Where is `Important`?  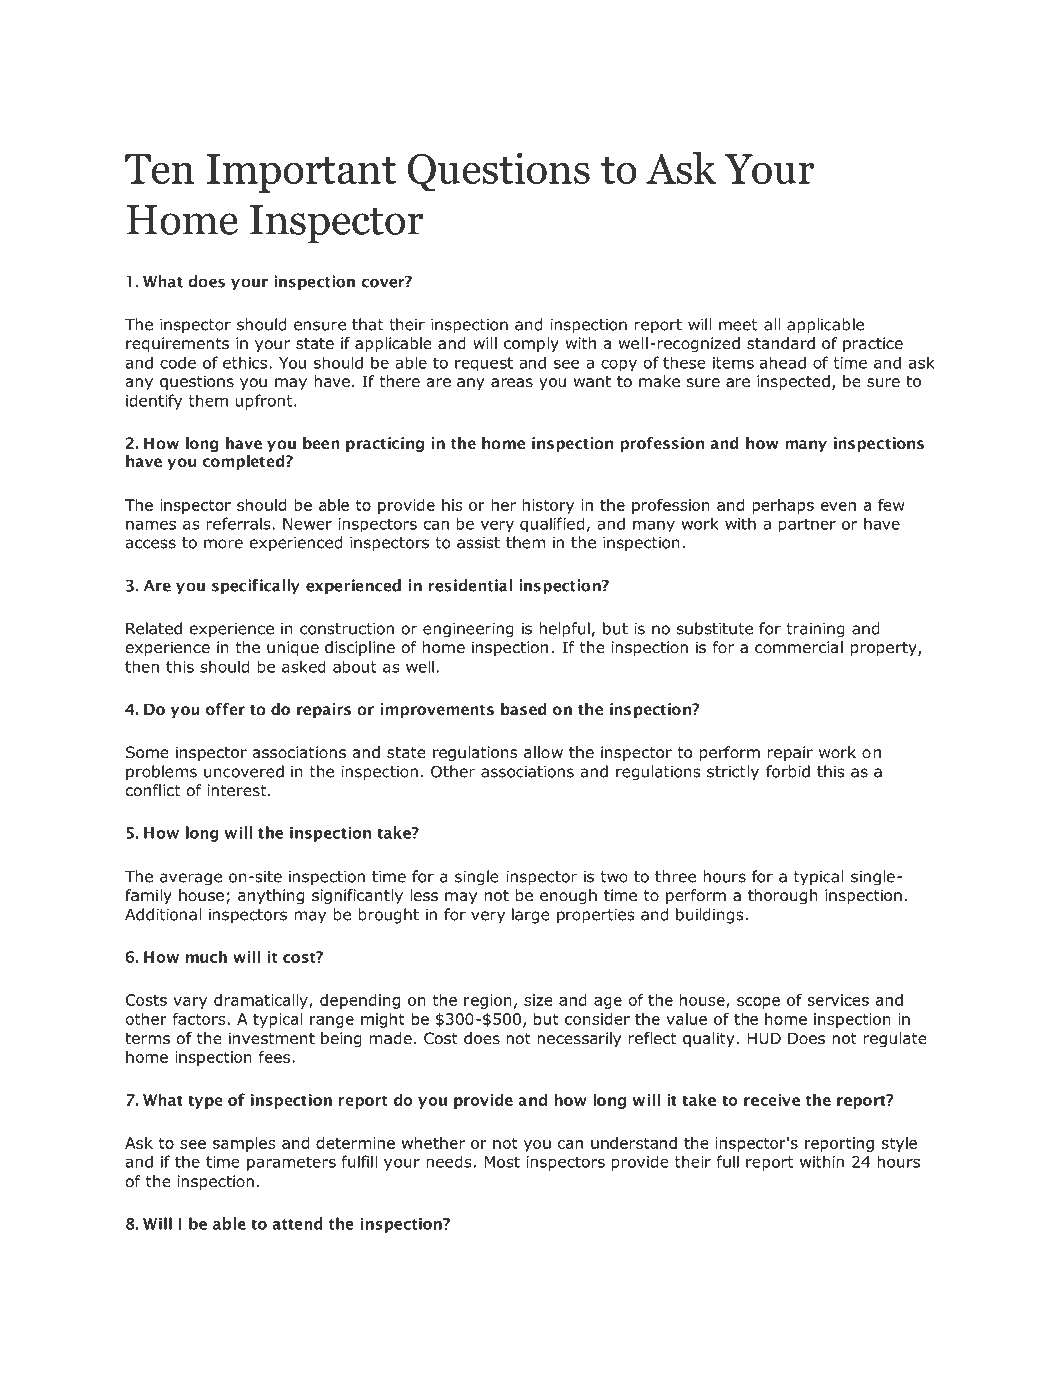 Important is located at coordinates (301, 173).
